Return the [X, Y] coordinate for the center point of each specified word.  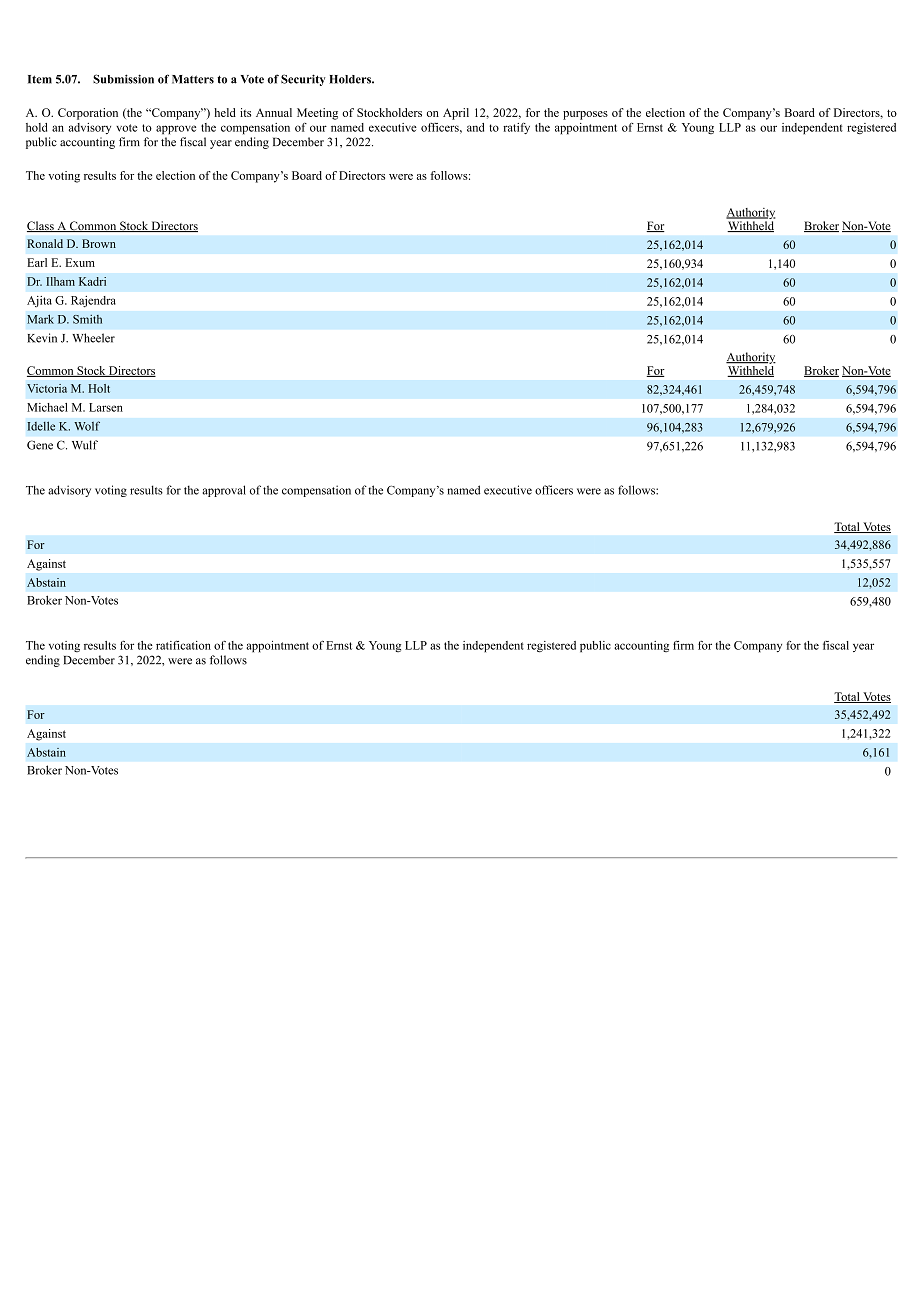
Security [303, 80]
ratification [183, 645]
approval [224, 491]
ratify [516, 128]
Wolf [87, 426]
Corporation [88, 114]
